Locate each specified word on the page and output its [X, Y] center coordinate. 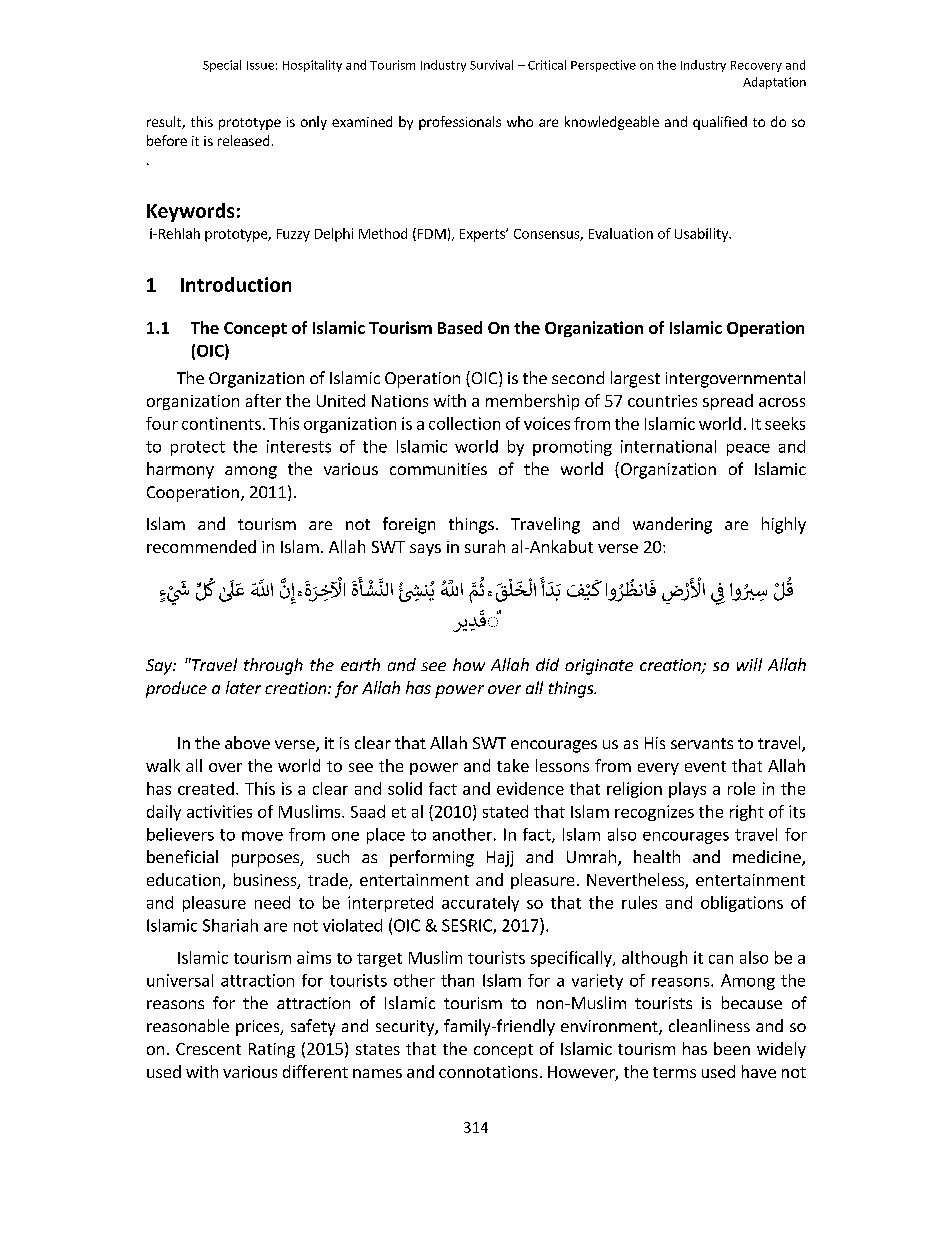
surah [485, 546]
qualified [720, 123]
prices [259, 1028]
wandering [672, 525]
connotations [488, 1072]
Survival [491, 65]
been [732, 1048]
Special [222, 66]
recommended [201, 546]
